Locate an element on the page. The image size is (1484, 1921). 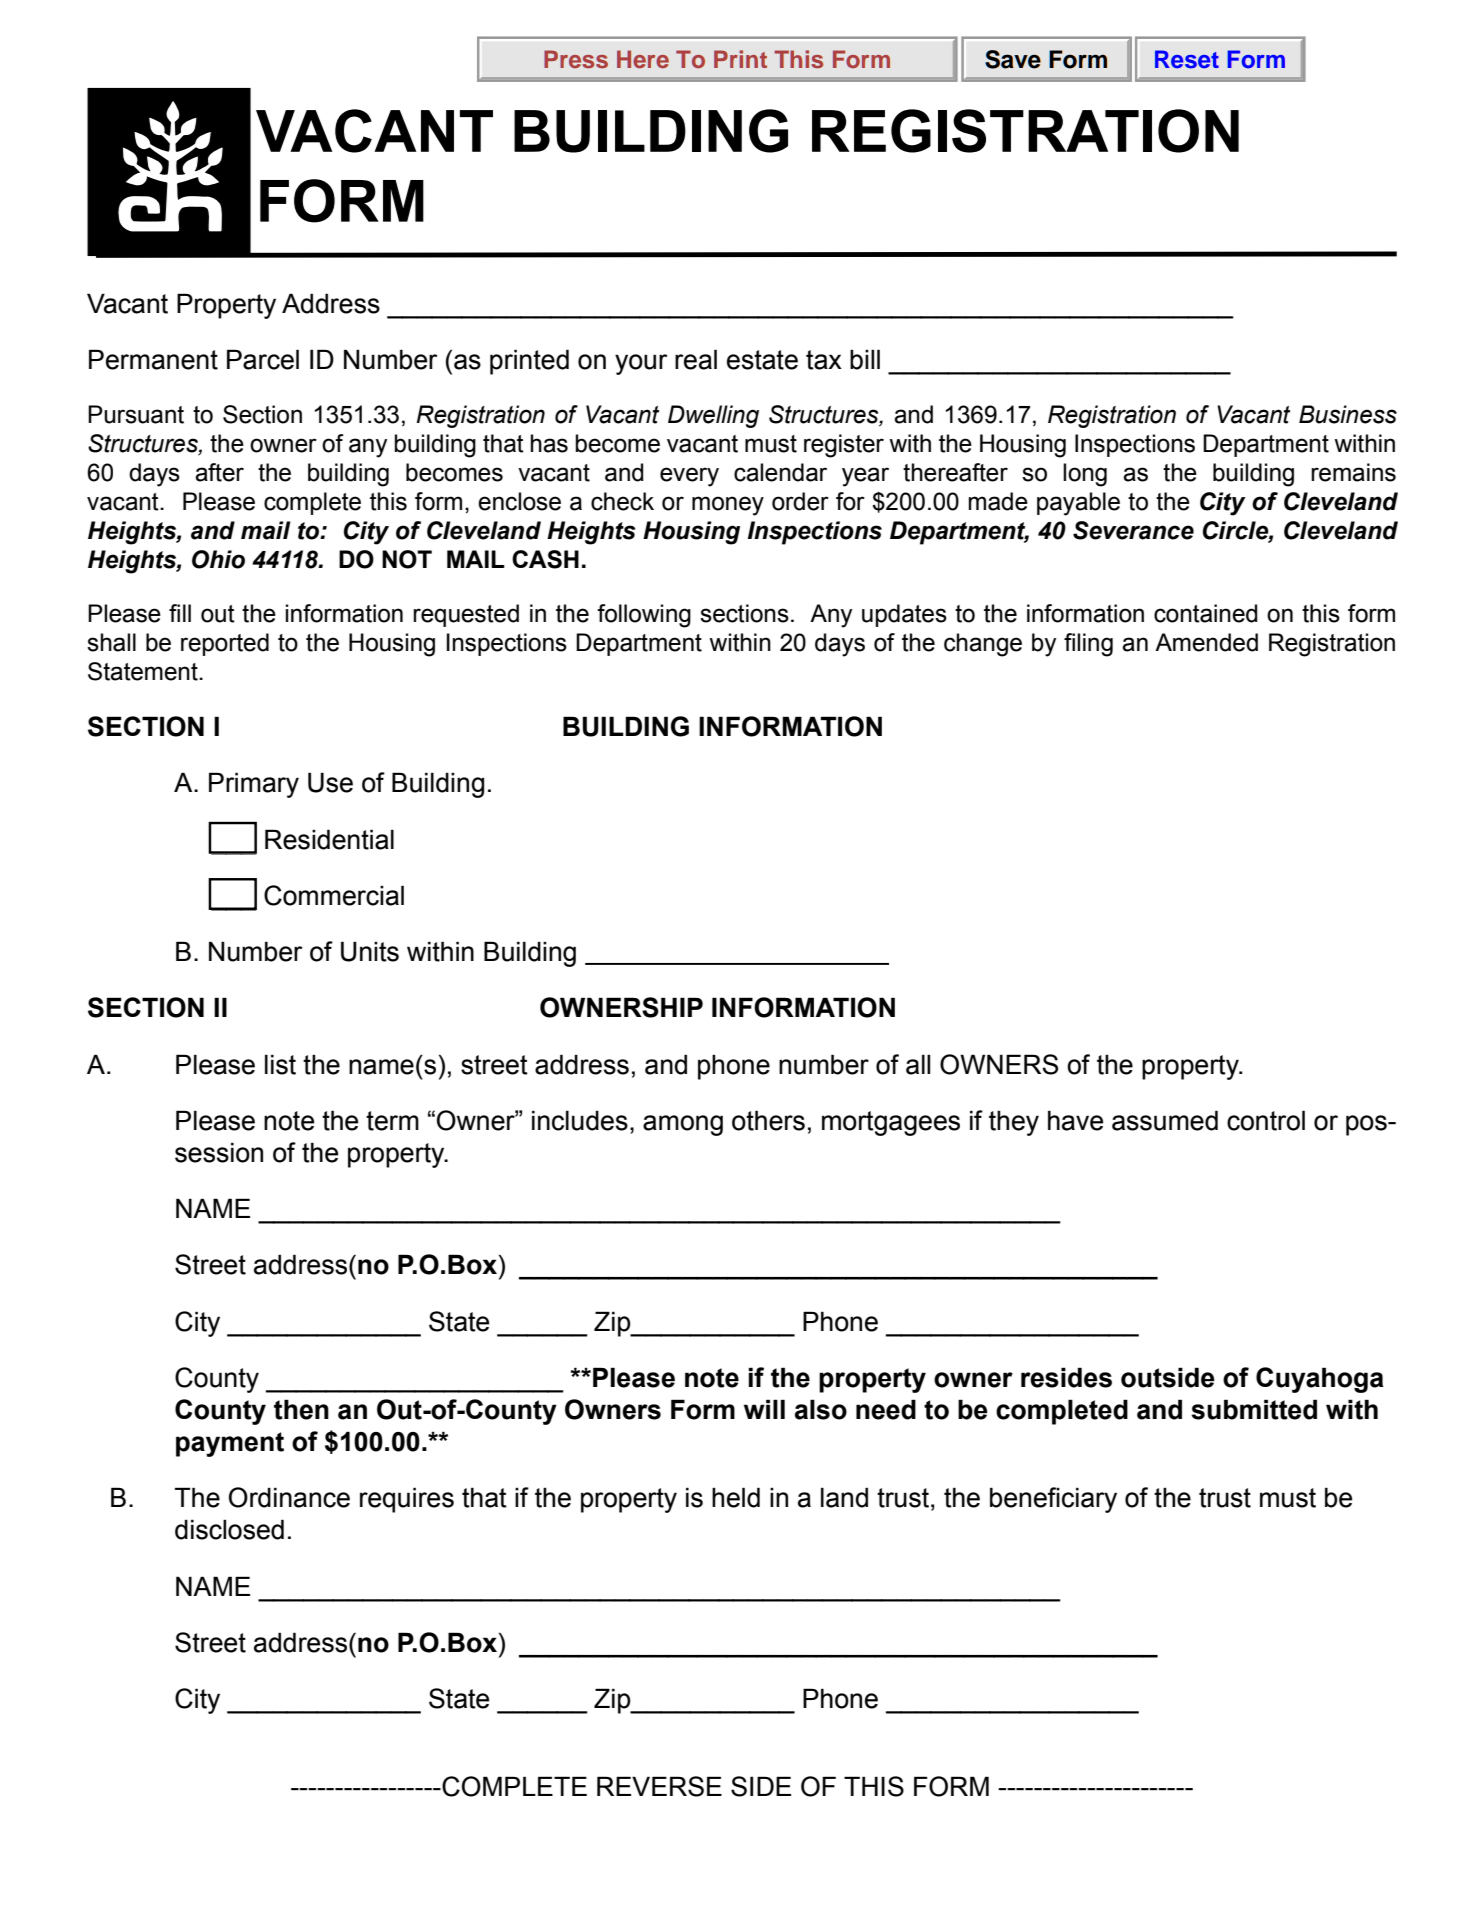
Primary is located at coordinates (254, 785).
